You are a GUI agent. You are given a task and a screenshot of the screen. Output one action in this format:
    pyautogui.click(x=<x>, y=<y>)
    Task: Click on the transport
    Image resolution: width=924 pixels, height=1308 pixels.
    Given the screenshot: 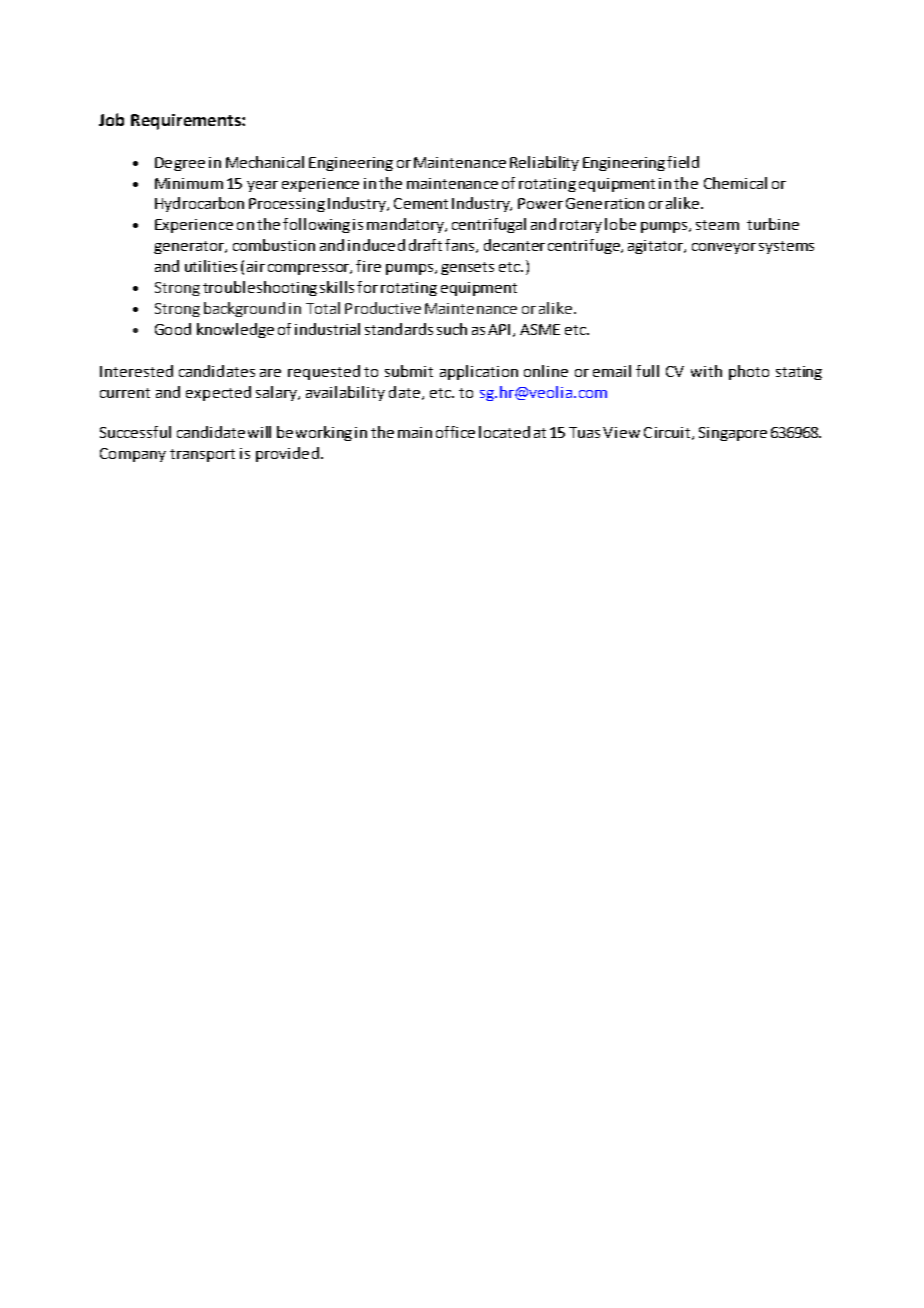 What is the action you would take?
    pyautogui.click(x=202, y=455)
